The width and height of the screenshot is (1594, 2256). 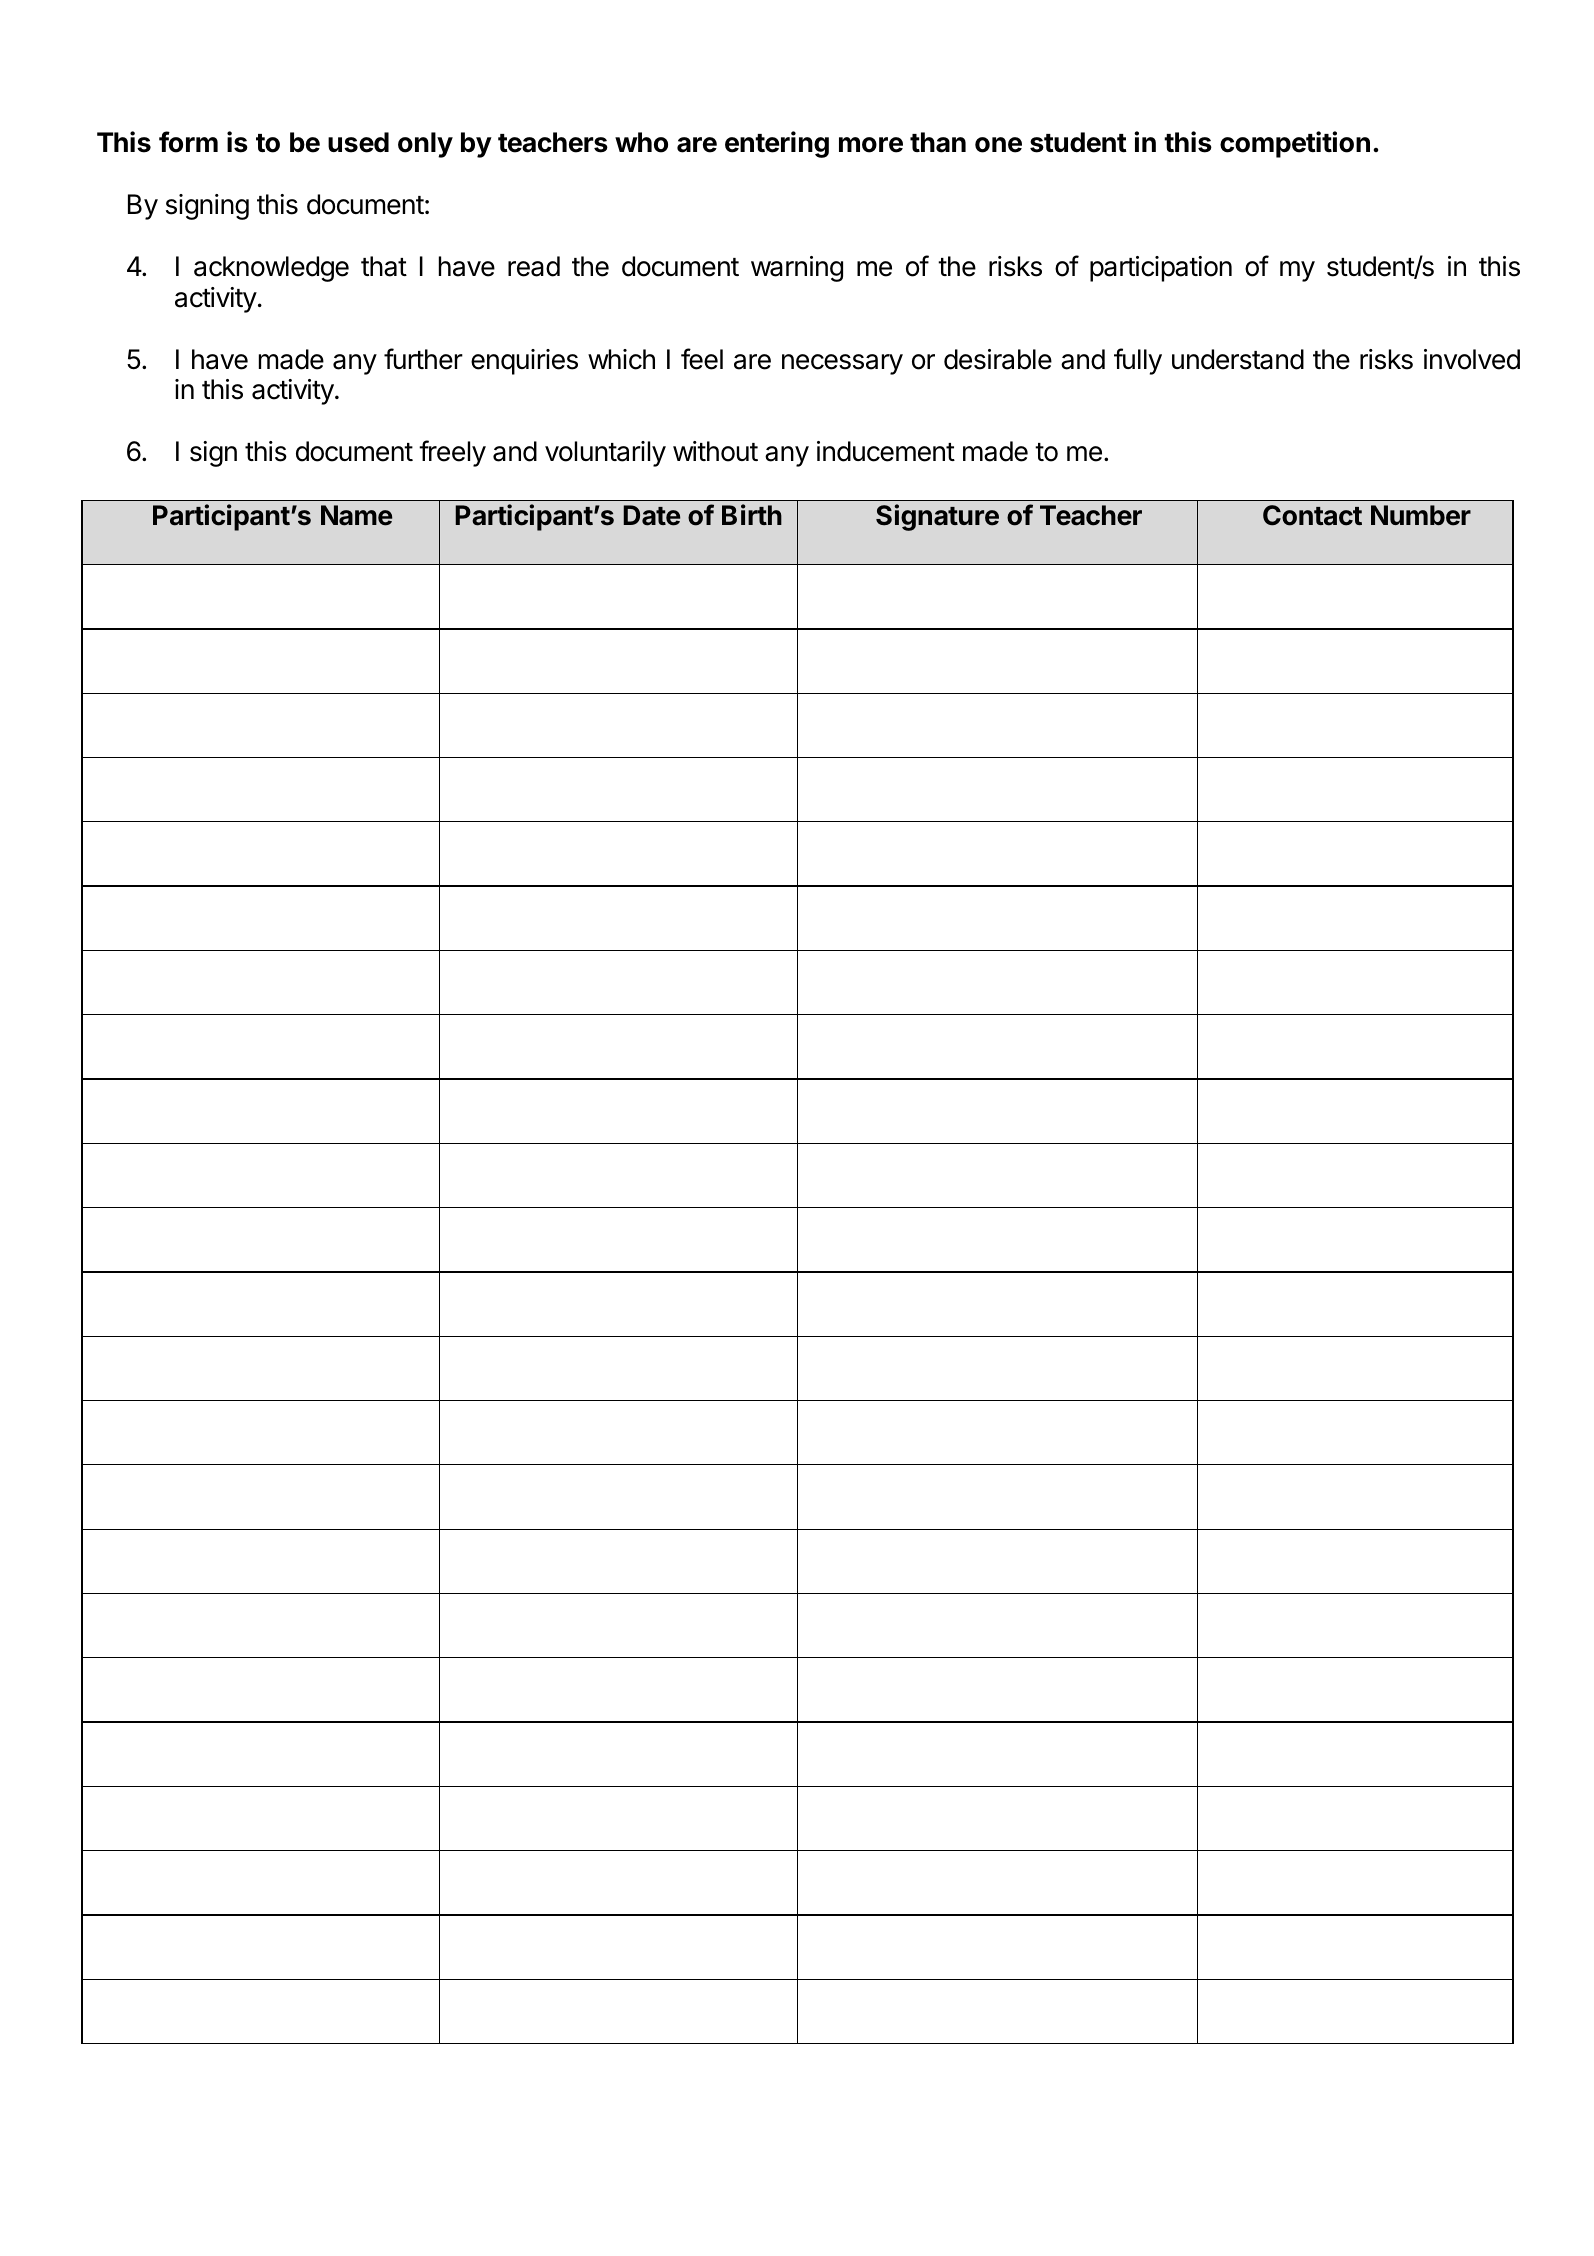 What do you see at coordinates (752, 514) in the screenshot?
I see `Birth` at bounding box center [752, 514].
